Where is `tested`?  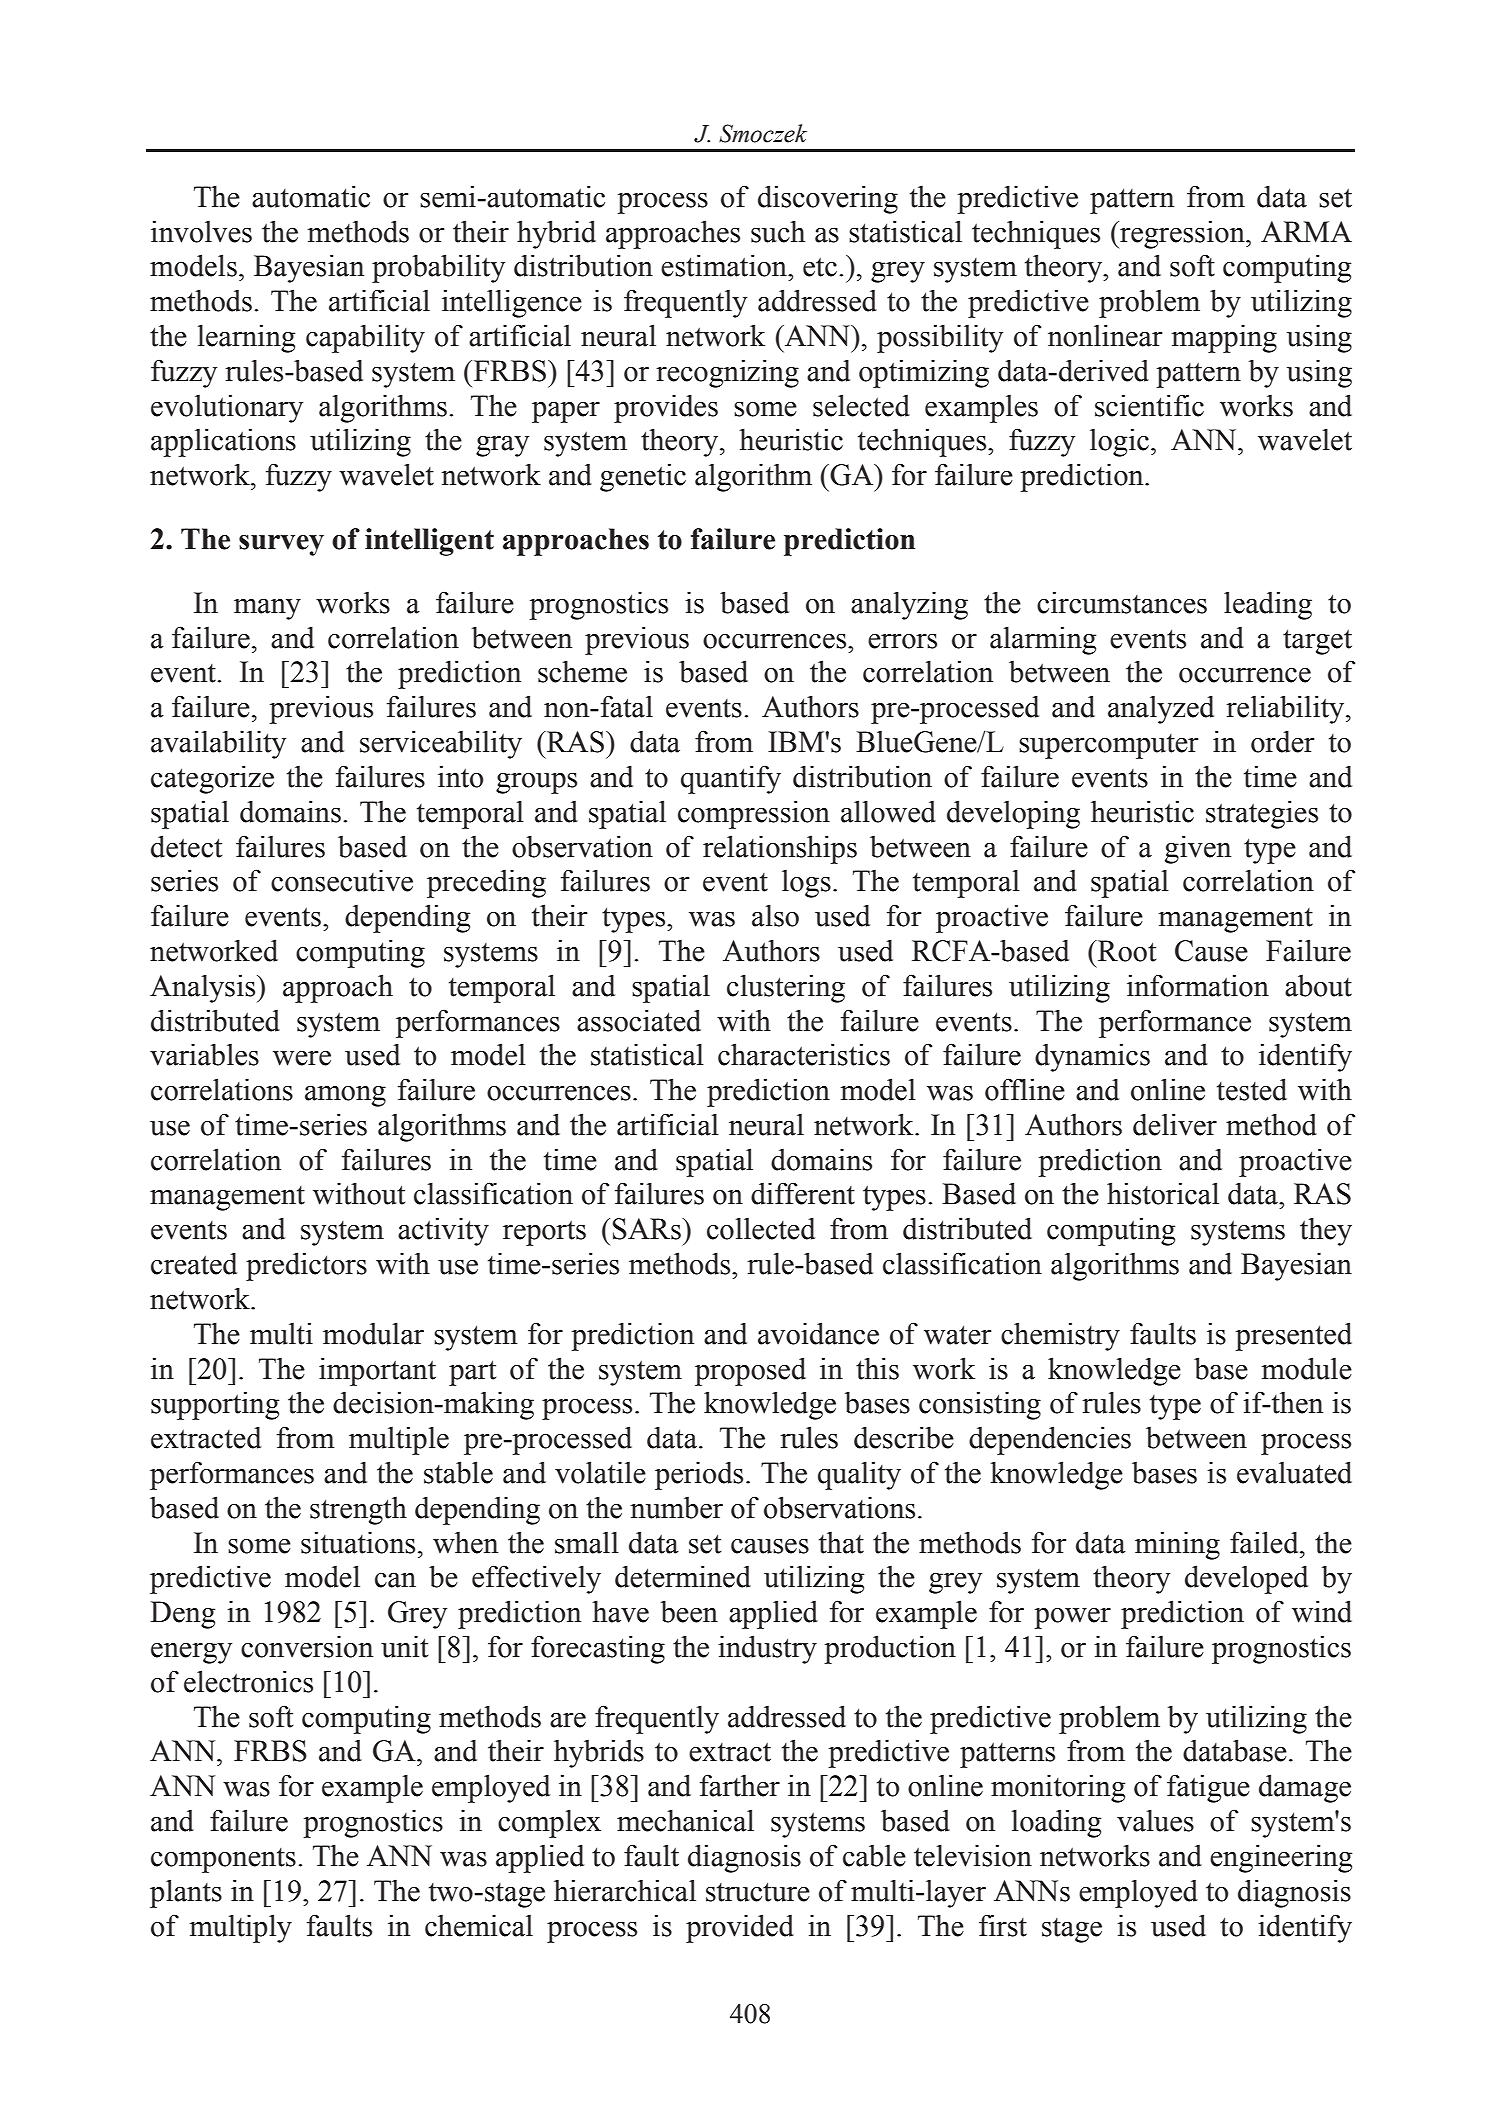 tested is located at coordinates (1252, 1089).
